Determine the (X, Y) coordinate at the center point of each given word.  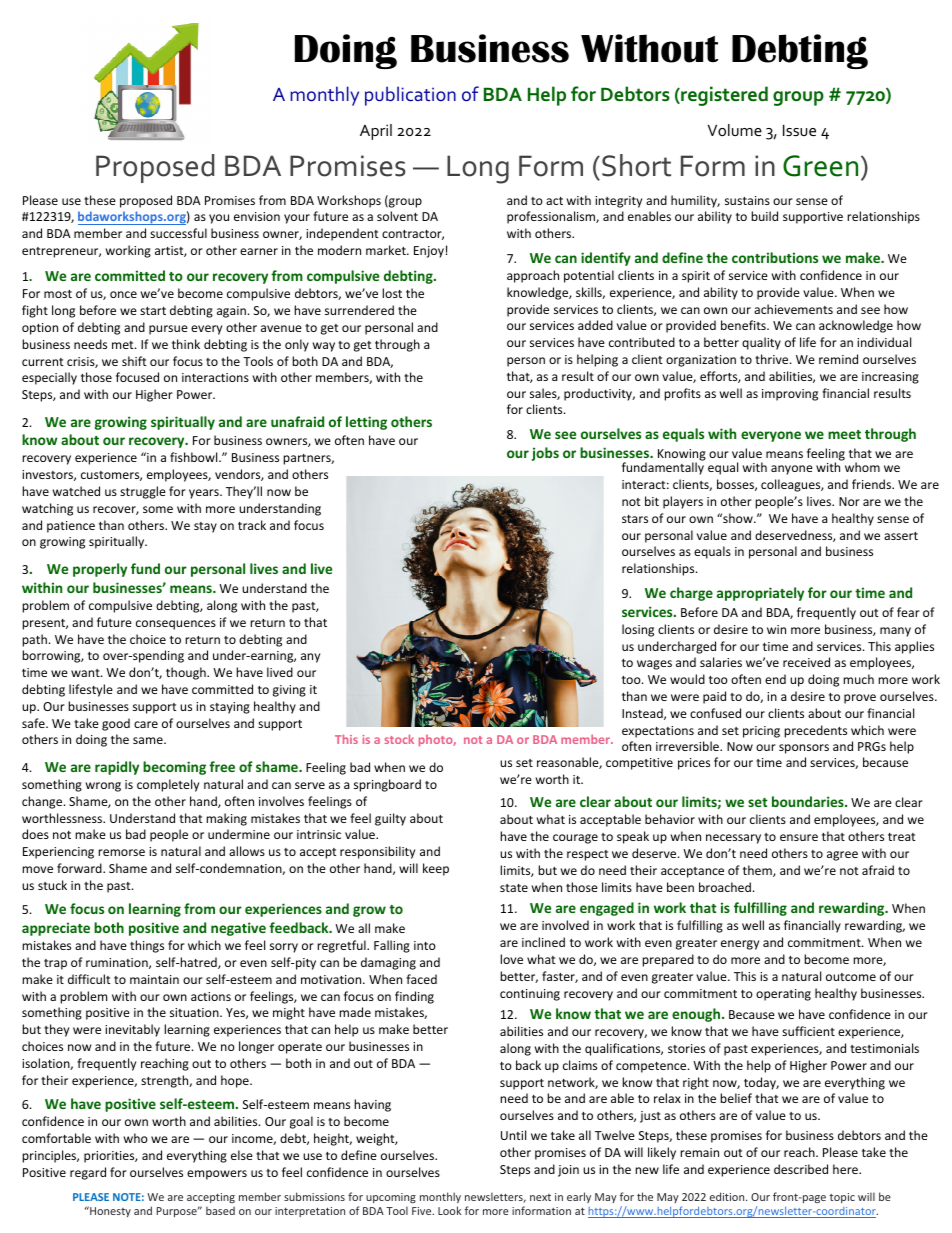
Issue (799, 130)
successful (178, 233)
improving (790, 395)
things (147, 946)
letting (366, 423)
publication (410, 96)
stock (399, 739)
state (514, 888)
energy (740, 945)
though (187, 673)
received (806, 662)
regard (88, 1173)
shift (134, 361)
